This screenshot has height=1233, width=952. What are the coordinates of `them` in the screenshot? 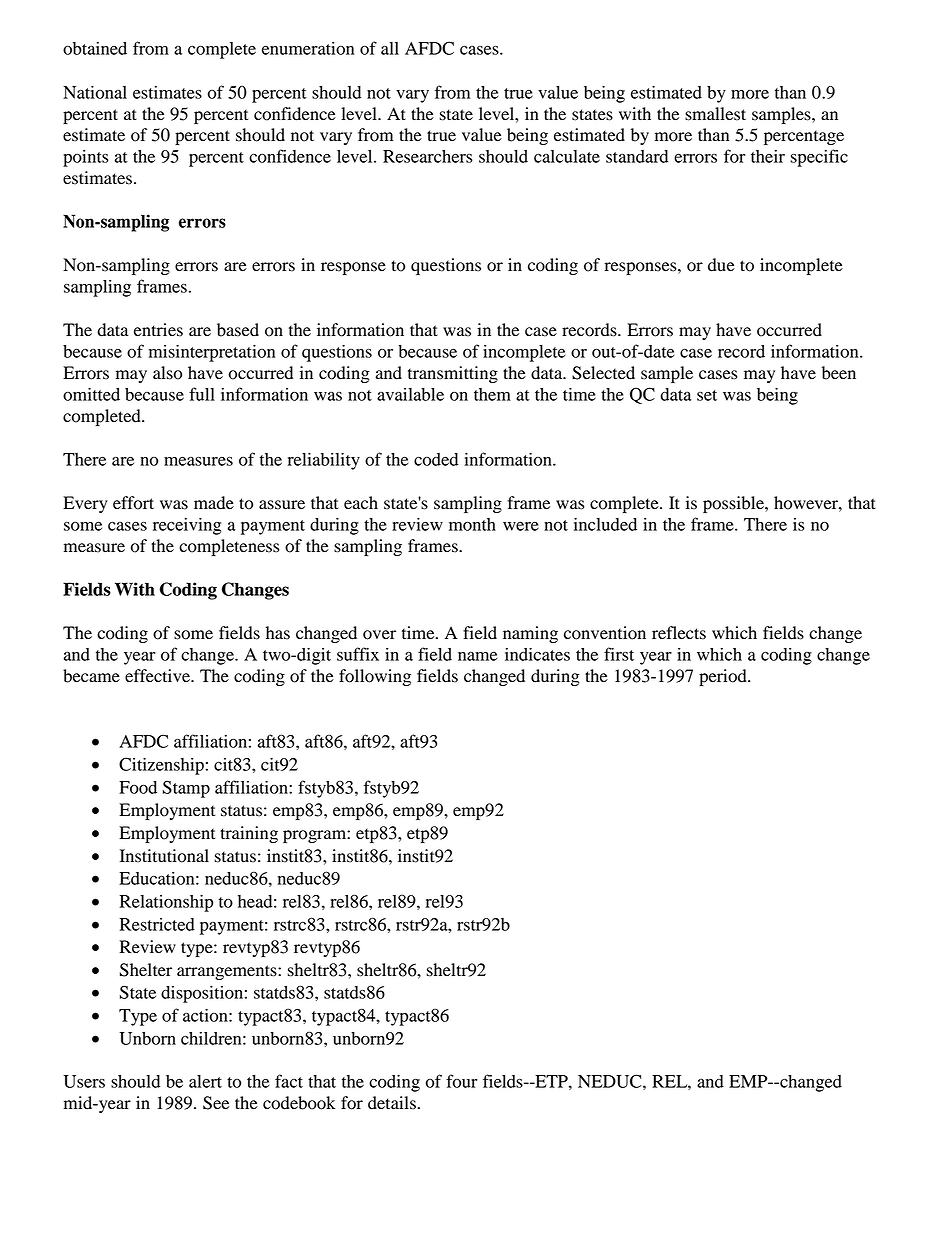 It's located at (492, 394).
